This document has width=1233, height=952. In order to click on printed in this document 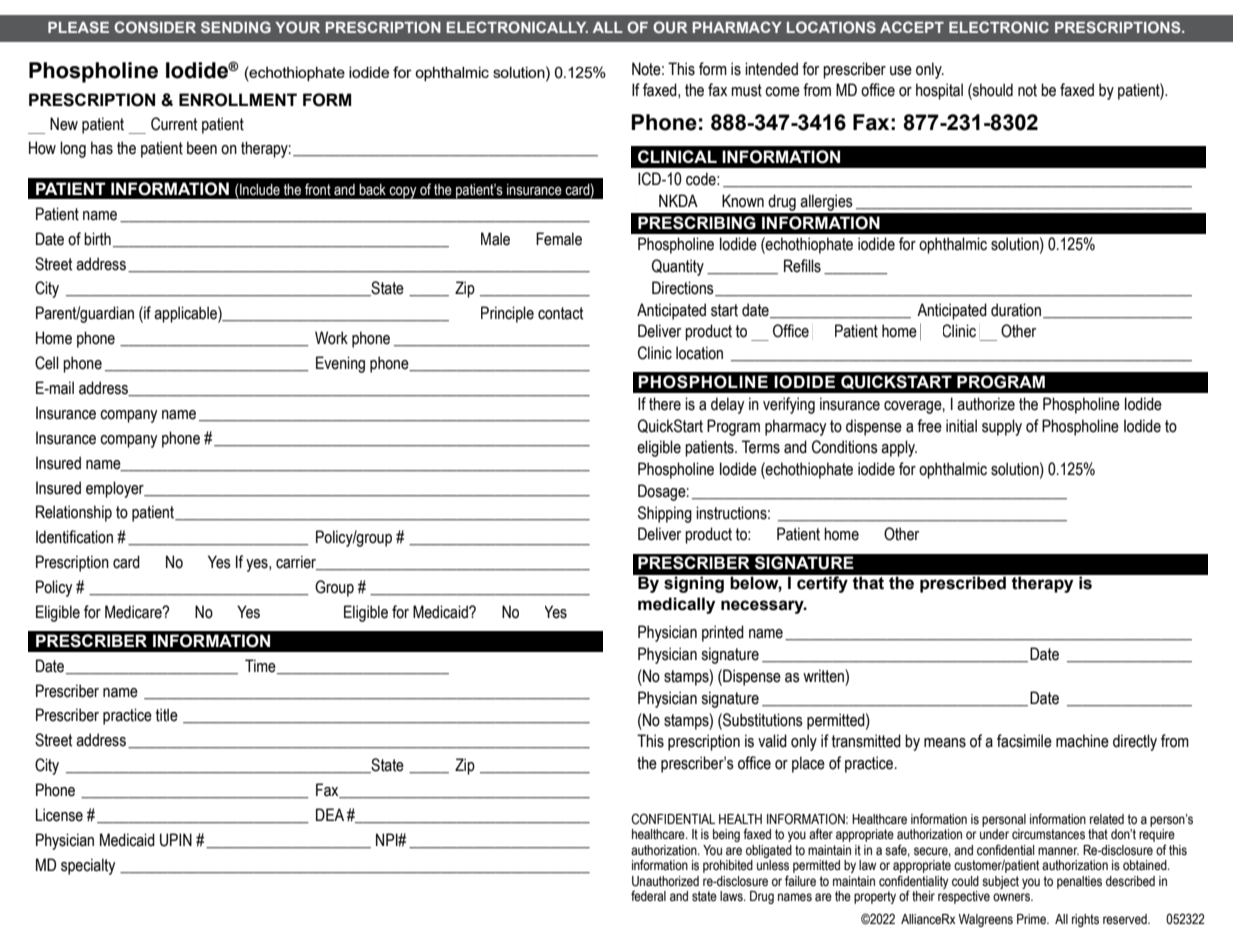, I will do `click(723, 633)`.
